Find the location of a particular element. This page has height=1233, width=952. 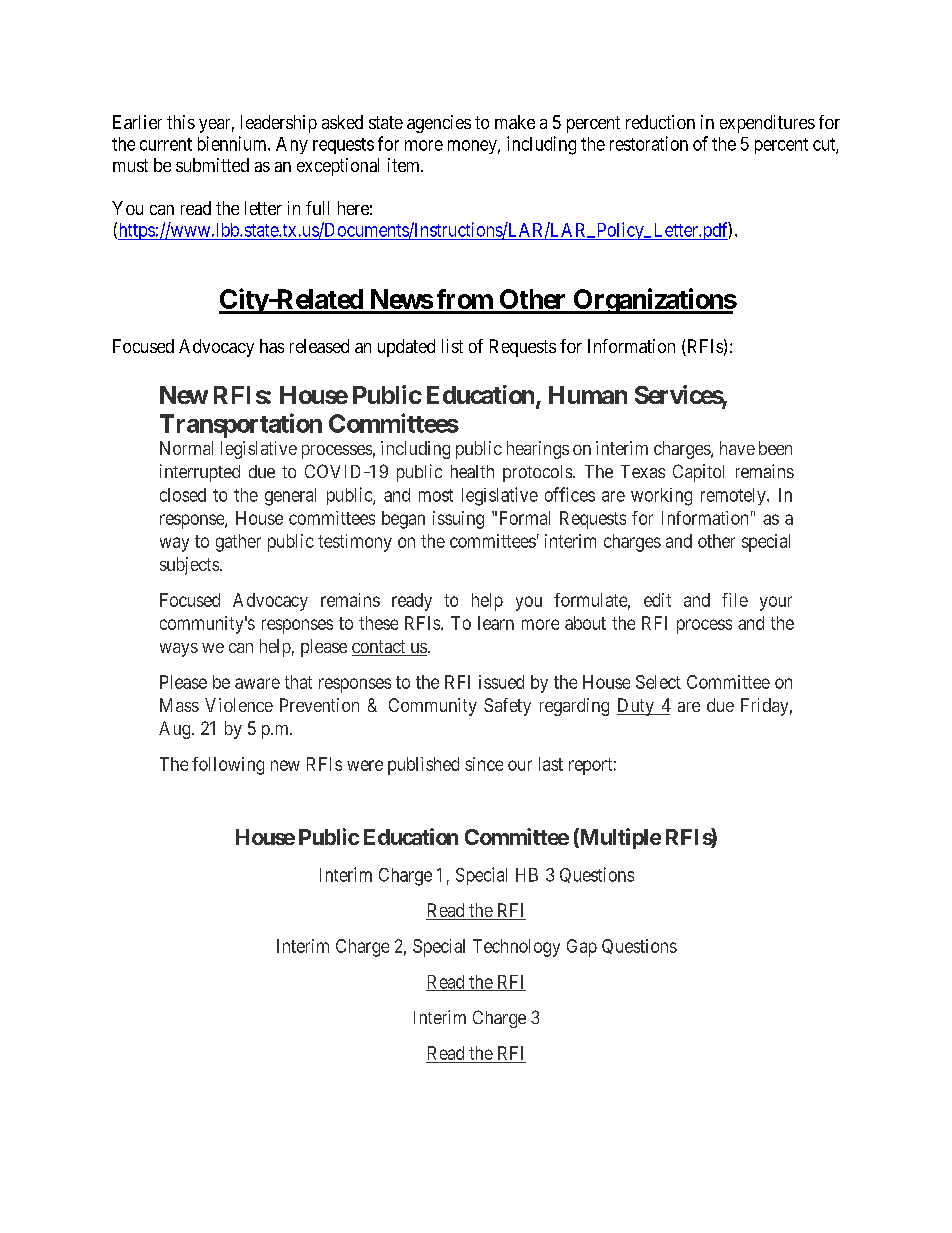

following is located at coordinates (228, 766).
